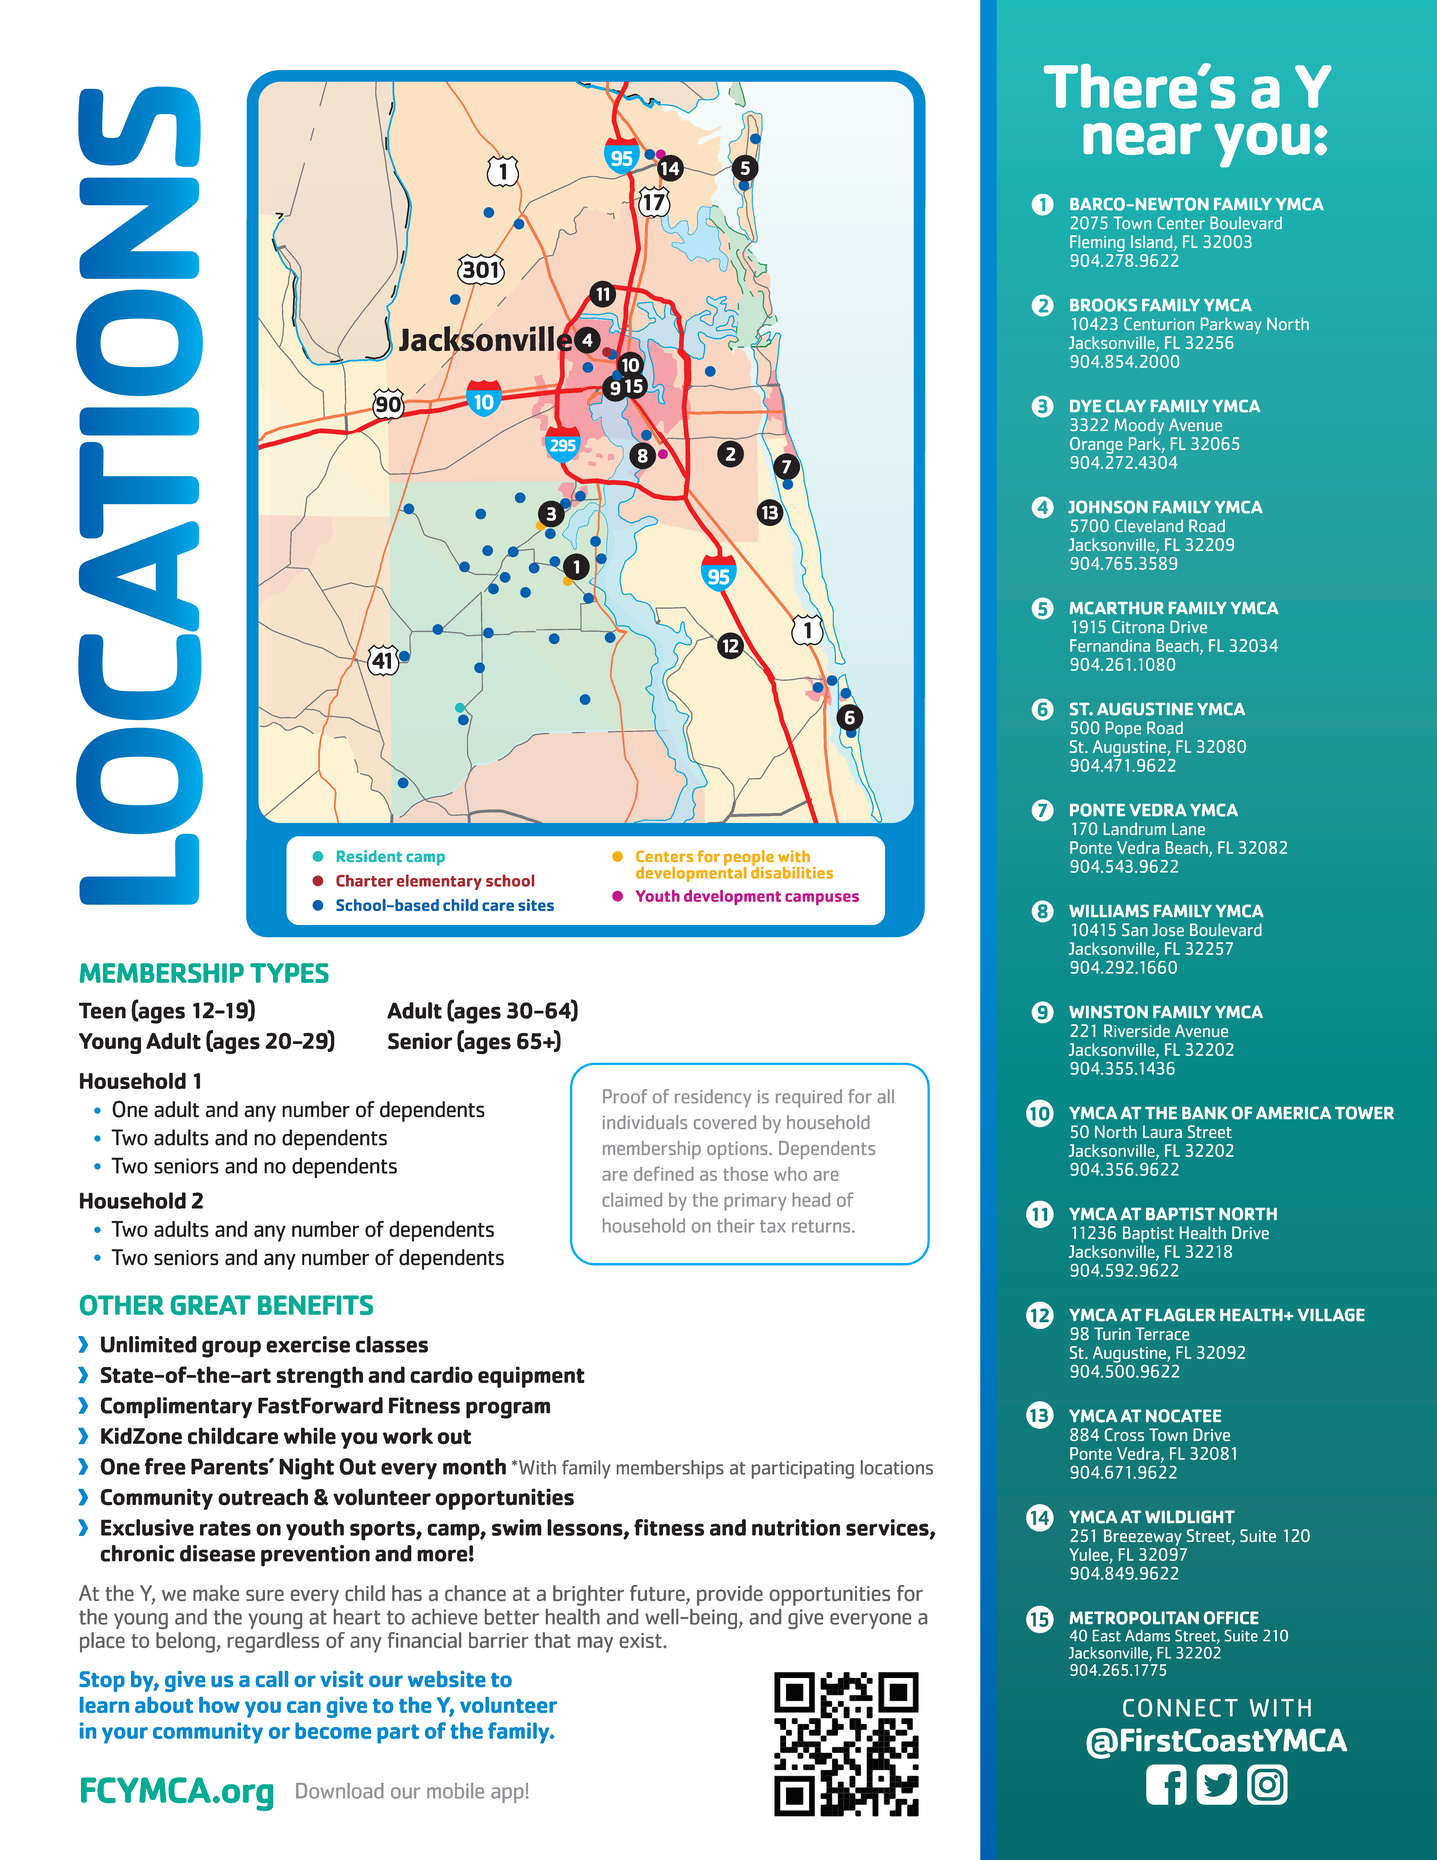 Image resolution: width=1437 pixels, height=1860 pixels. Describe the element at coordinates (642, 1640) in the image. I see `exist` at that location.
